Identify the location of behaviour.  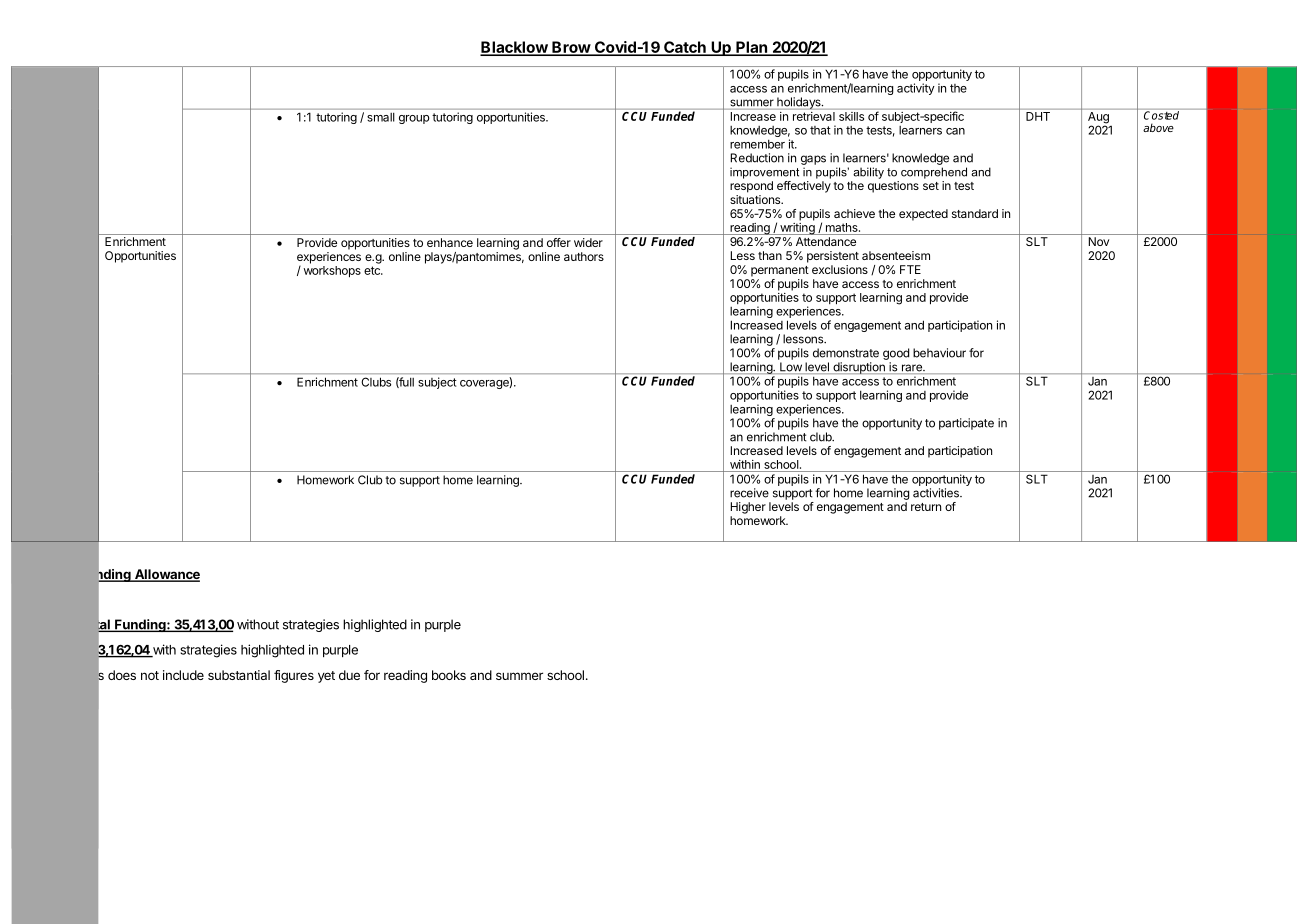
(939, 353).
